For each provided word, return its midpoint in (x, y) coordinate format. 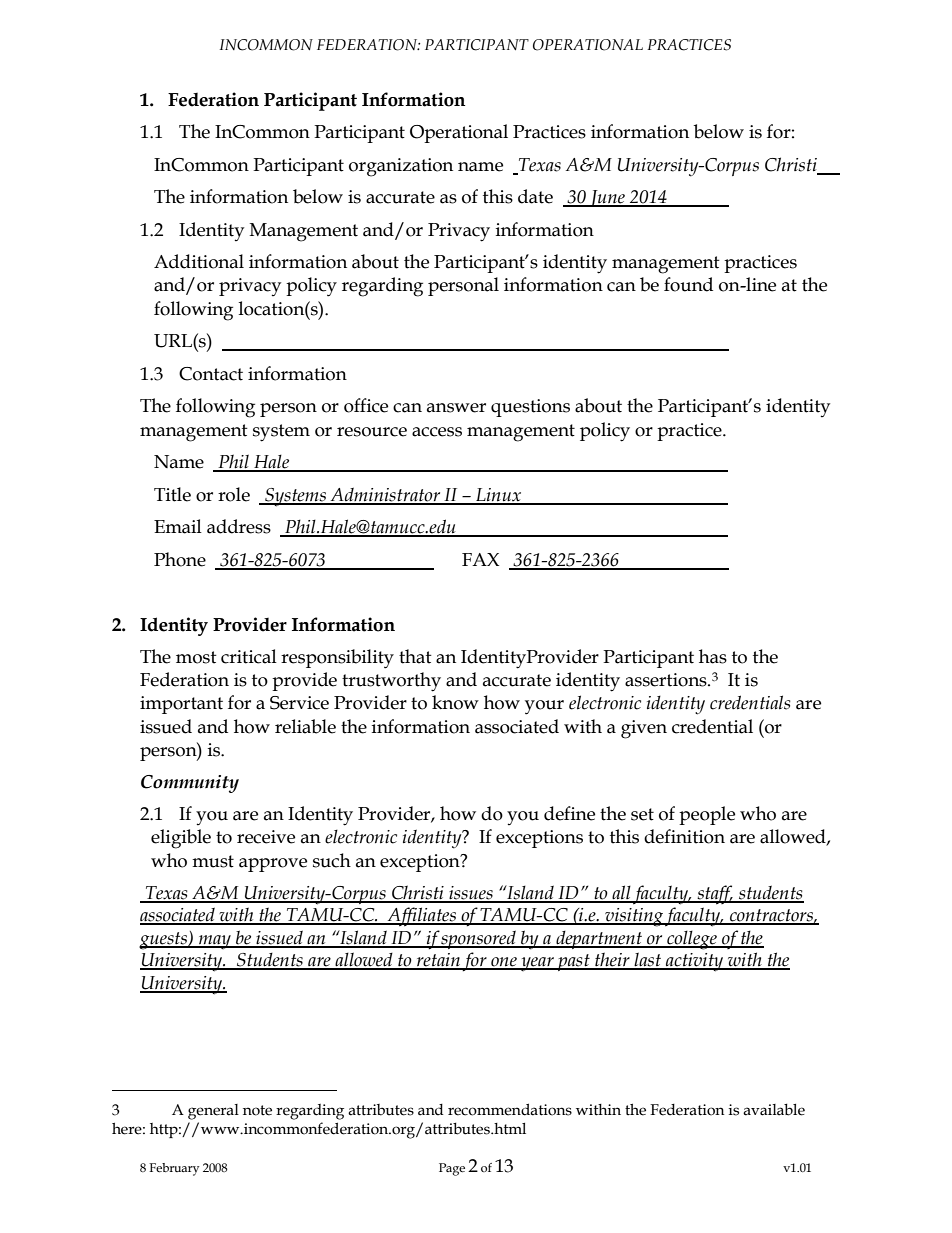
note (257, 1110)
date (535, 196)
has (713, 656)
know (455, 702)
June (607, 198)
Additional (199, 261)
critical (249, 656)
